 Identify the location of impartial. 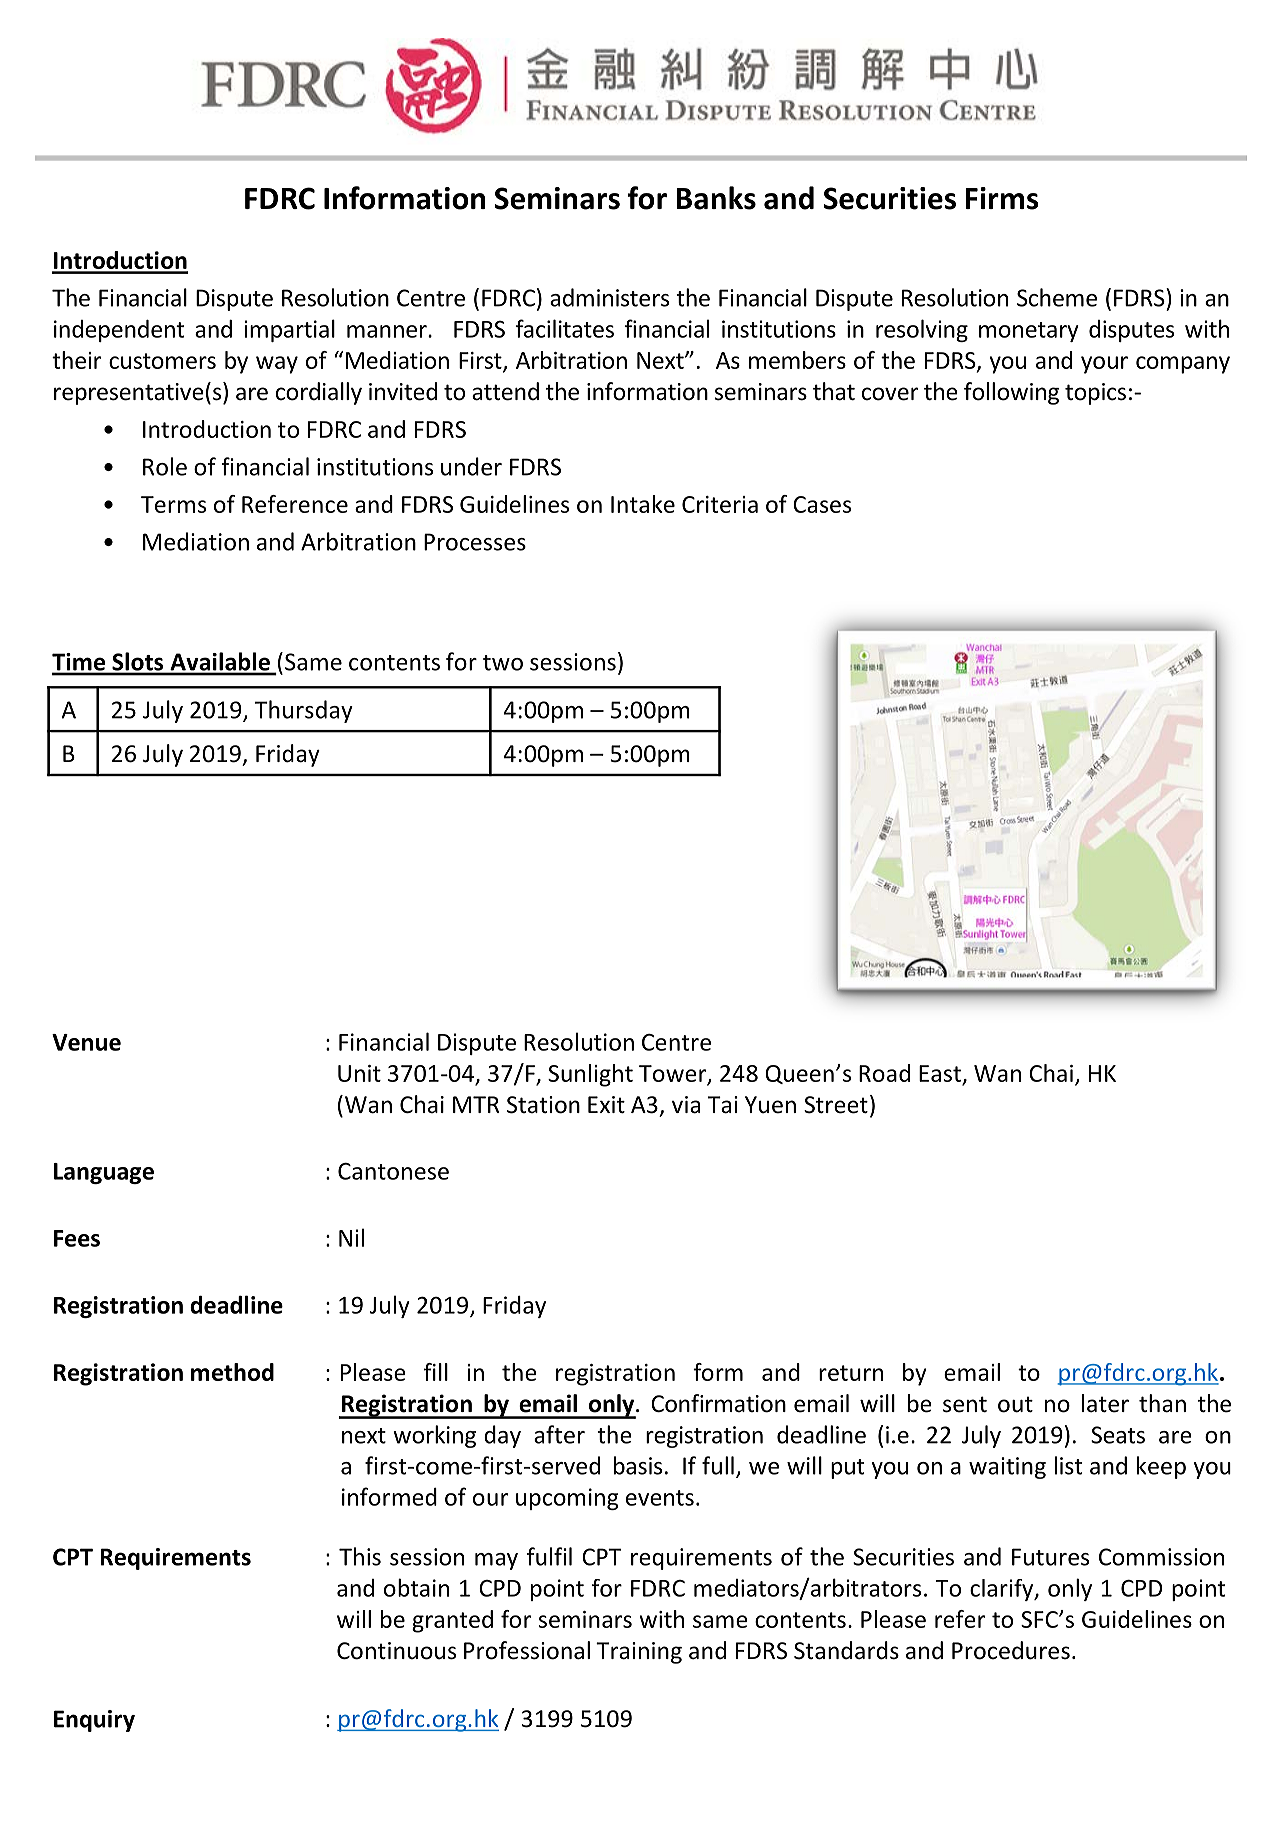
(289, 330).
